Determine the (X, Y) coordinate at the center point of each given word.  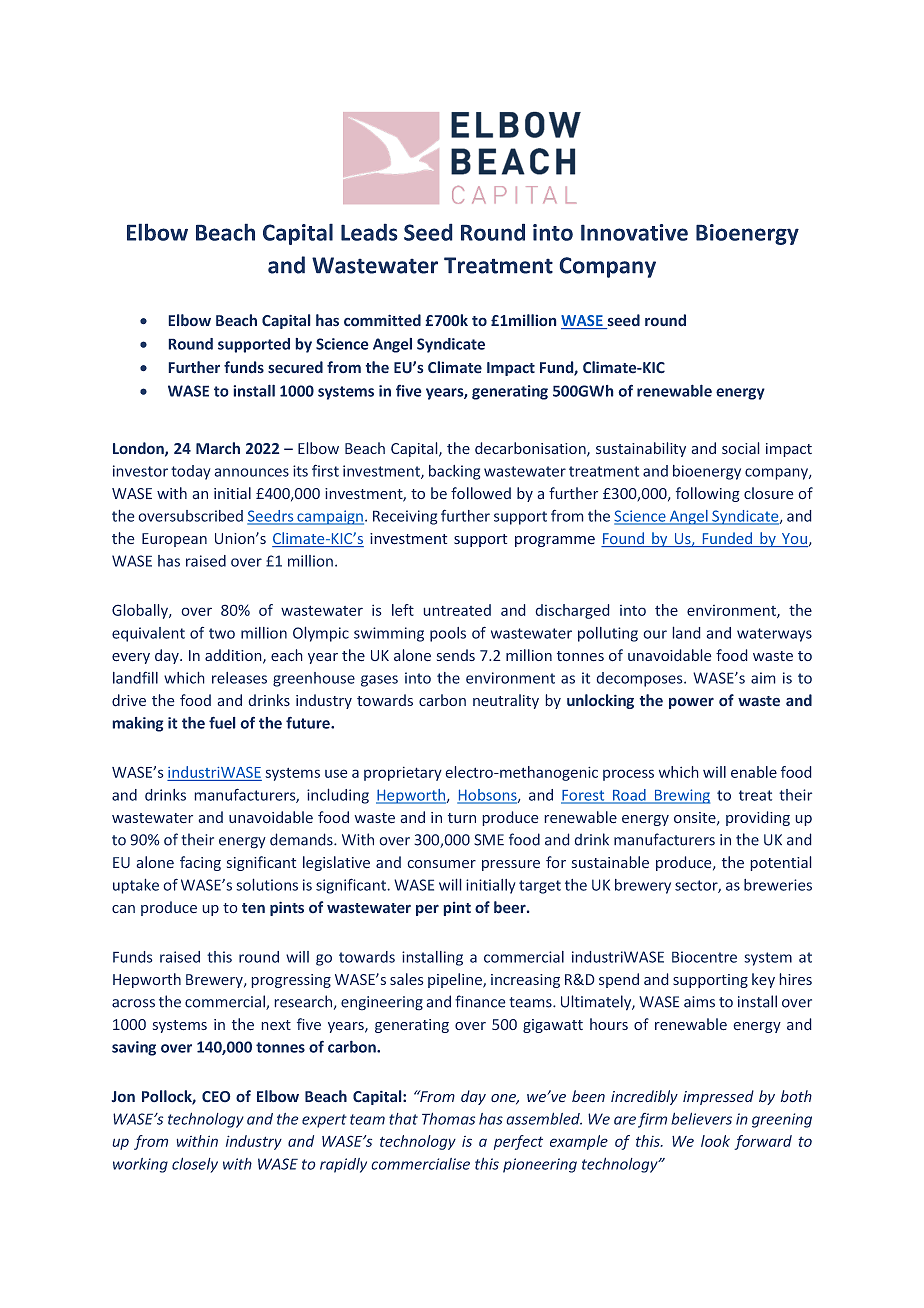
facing (200, 863)
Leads (369, 232)
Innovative (634, 232)
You (794, 540)
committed (382, 320)
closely (195, 1165)
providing (758, 818)
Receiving (405, 517)
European (174, 540)
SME (489, 840)
